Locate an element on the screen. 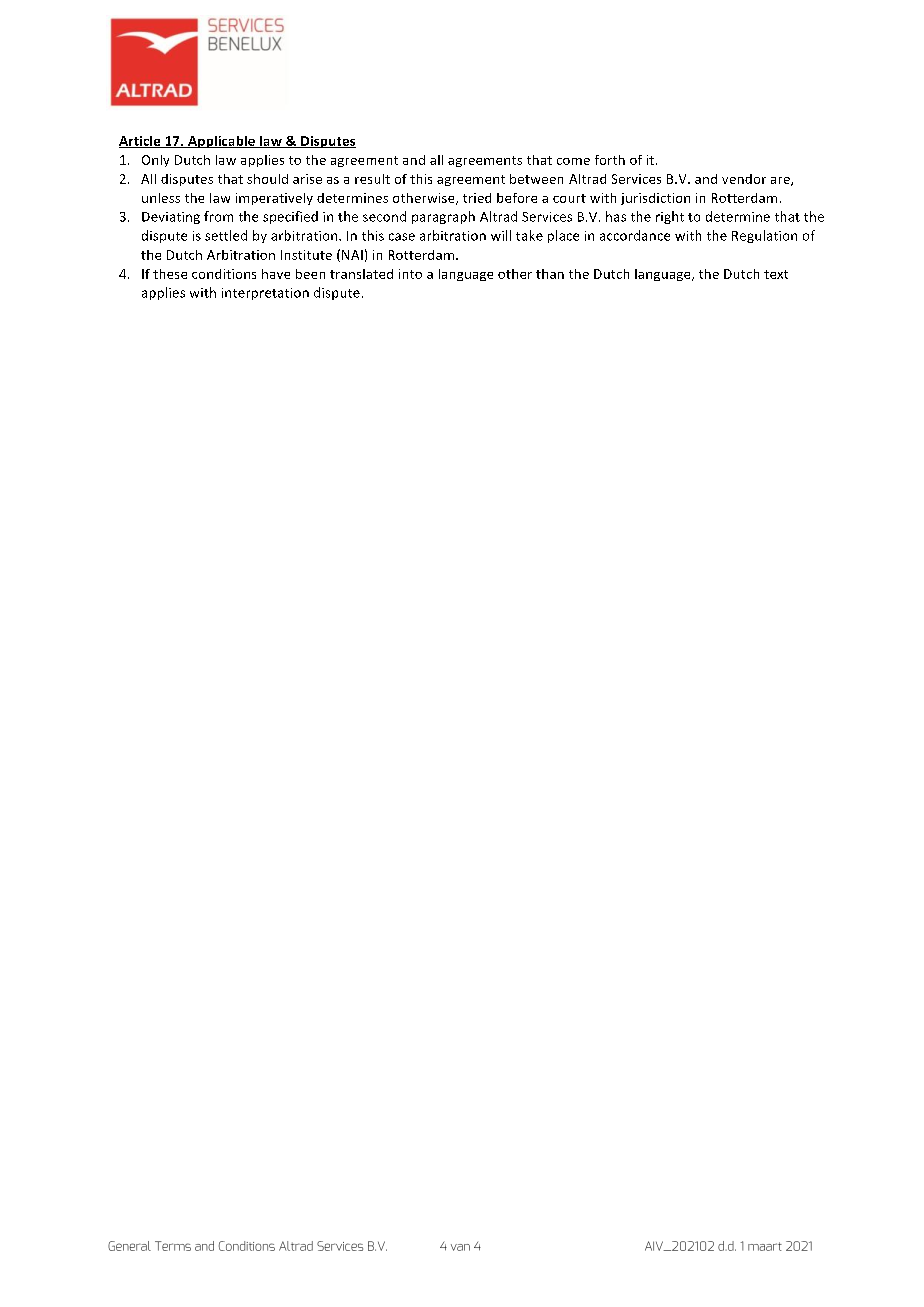  Institute is located at coordinates (306, 255).
